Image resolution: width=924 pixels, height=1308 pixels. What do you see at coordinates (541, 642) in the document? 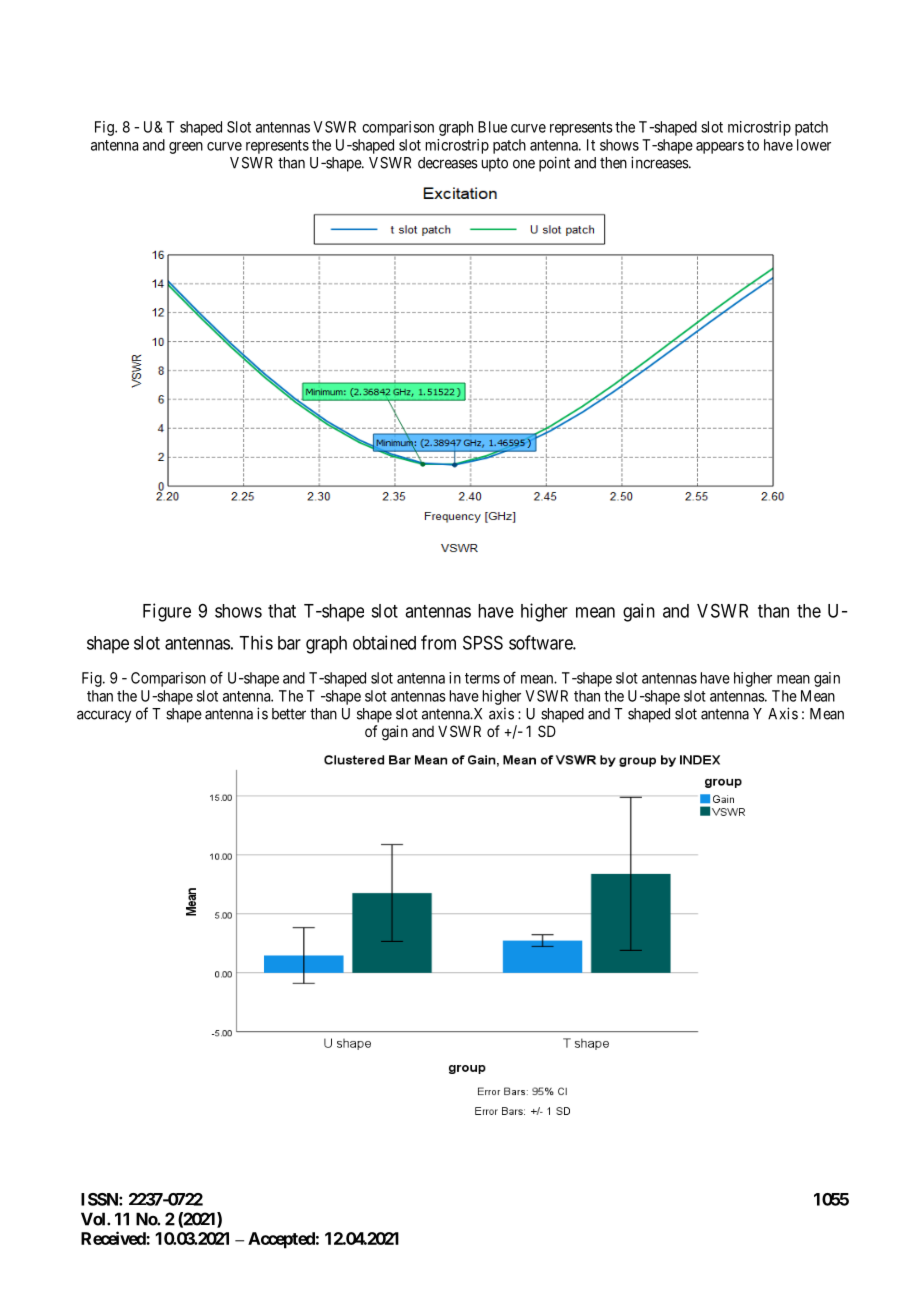
I see `software` at bounding box center [541, 642].
